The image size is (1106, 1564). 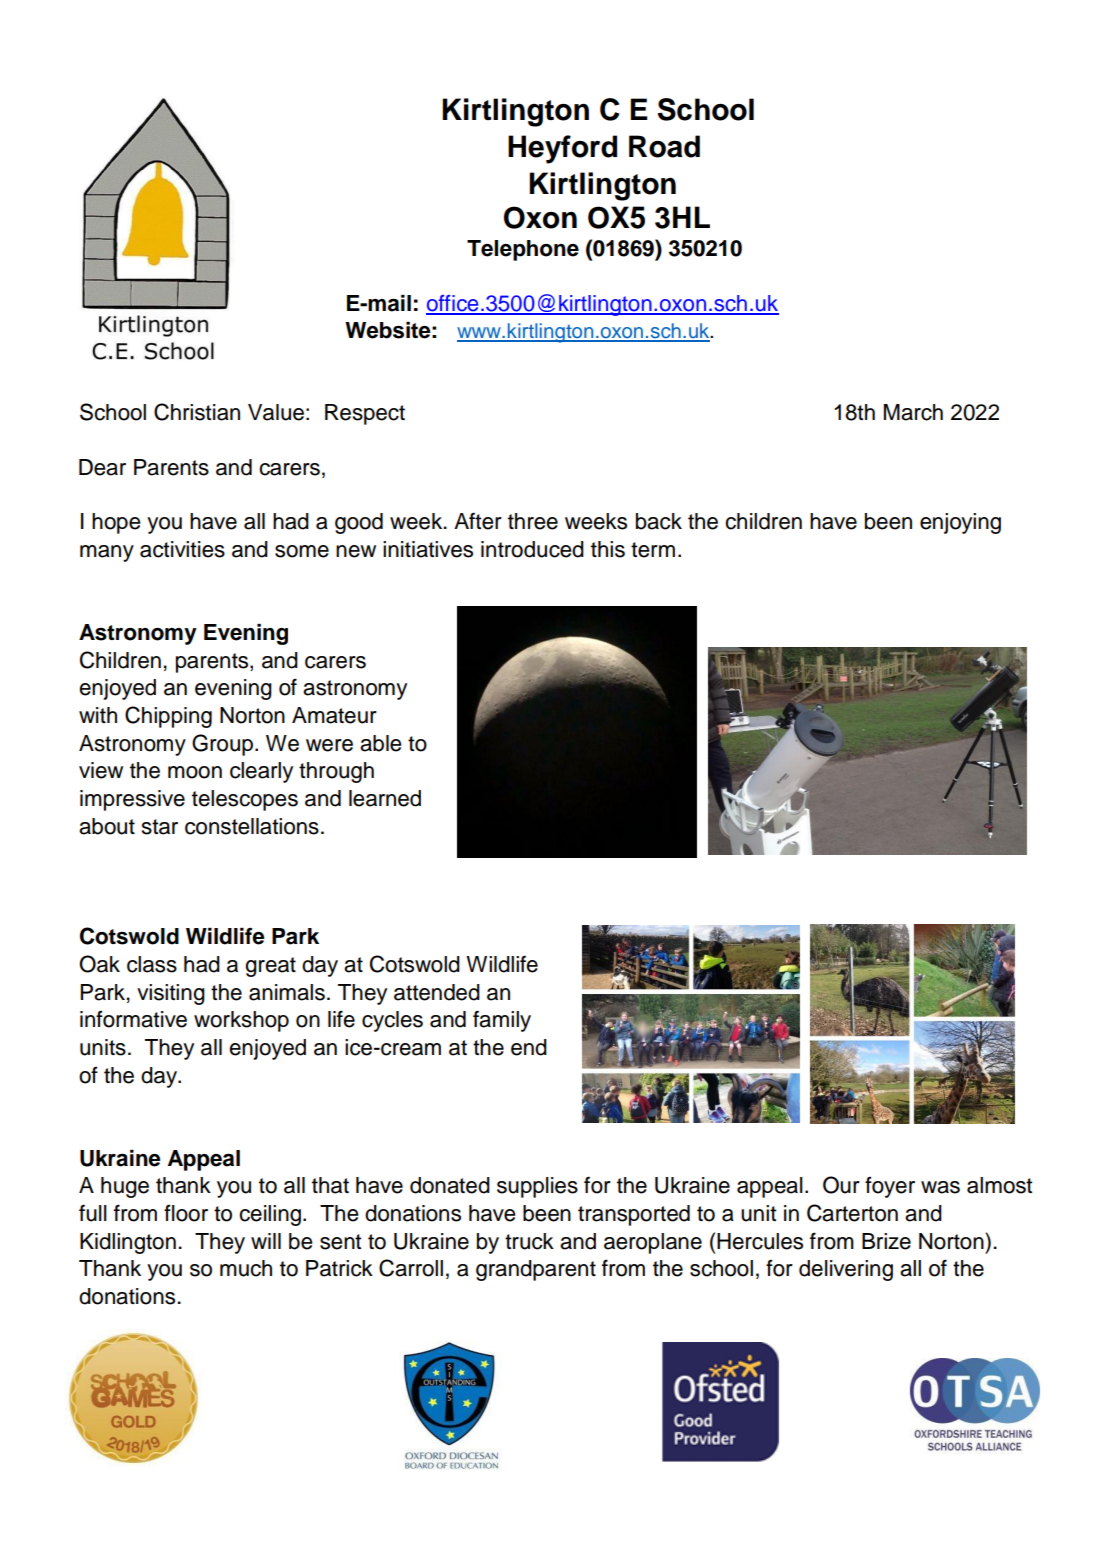 I want to click on enjoying, so click(x=960, y=523).
